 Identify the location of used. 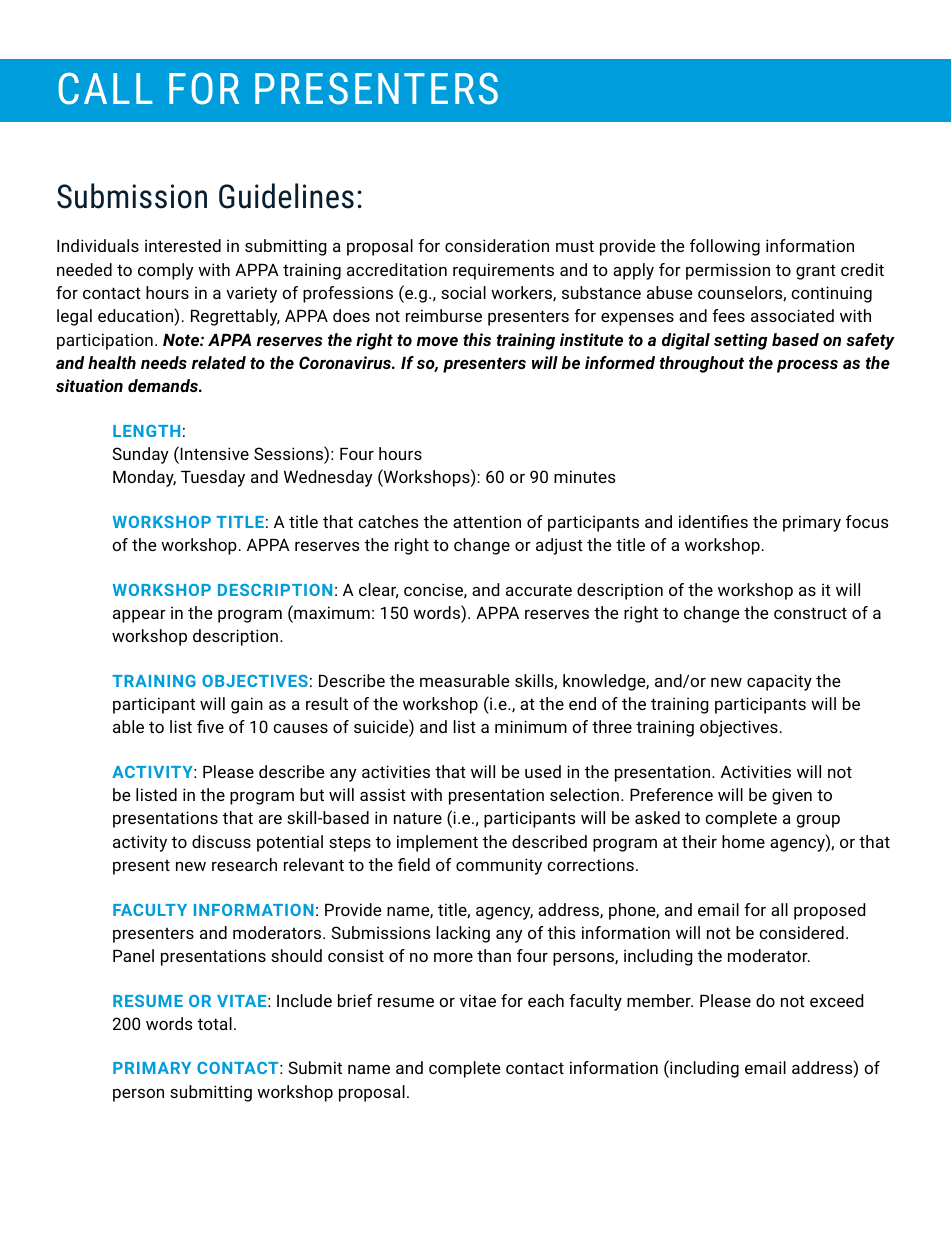
(543, 771).
